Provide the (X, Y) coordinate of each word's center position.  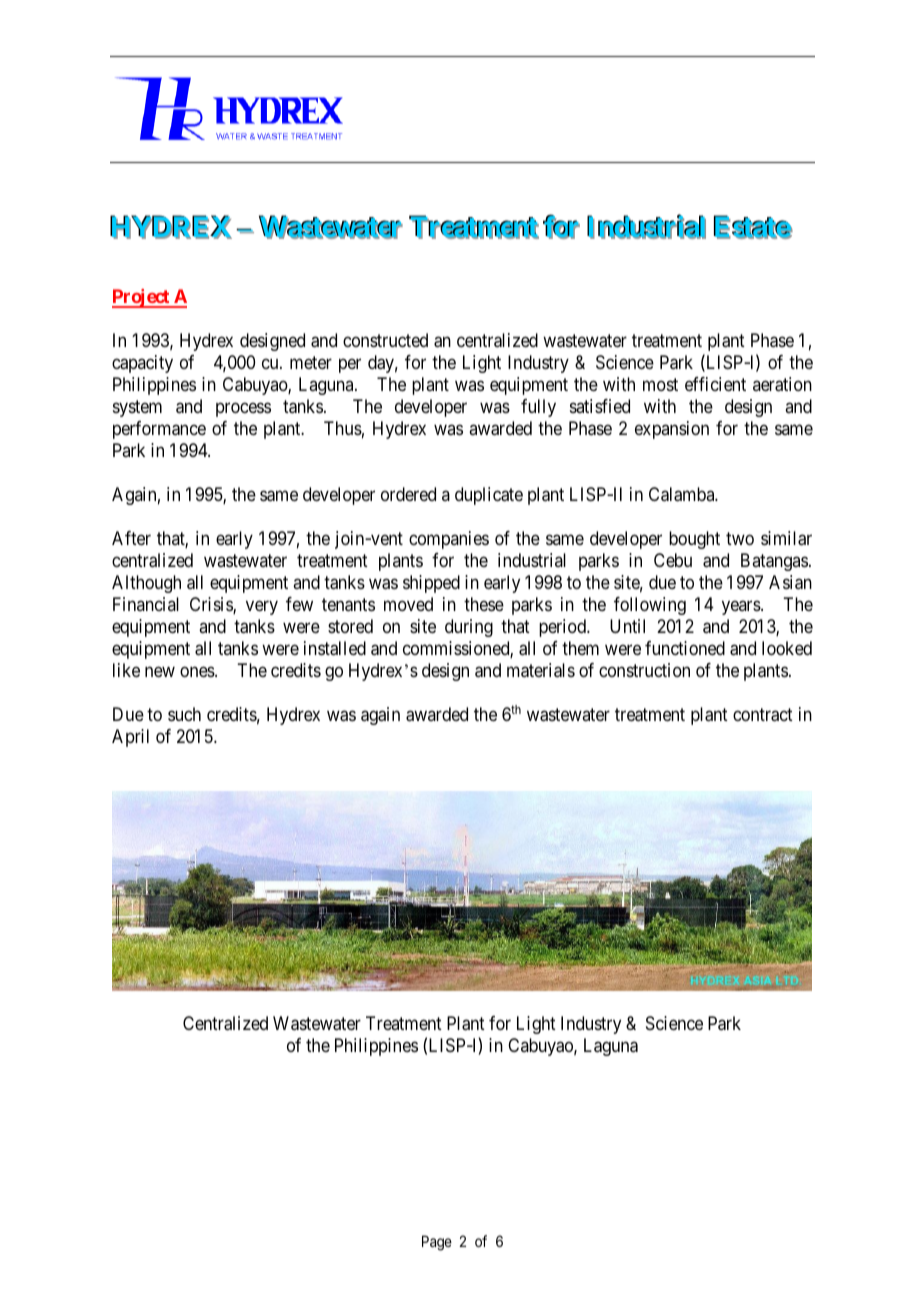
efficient (715, 384)
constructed (385, 340)
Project (142, 298)
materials (541, 670)
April (130, 738)
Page (437, 1243)
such (184, 714)
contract (763, 715)
